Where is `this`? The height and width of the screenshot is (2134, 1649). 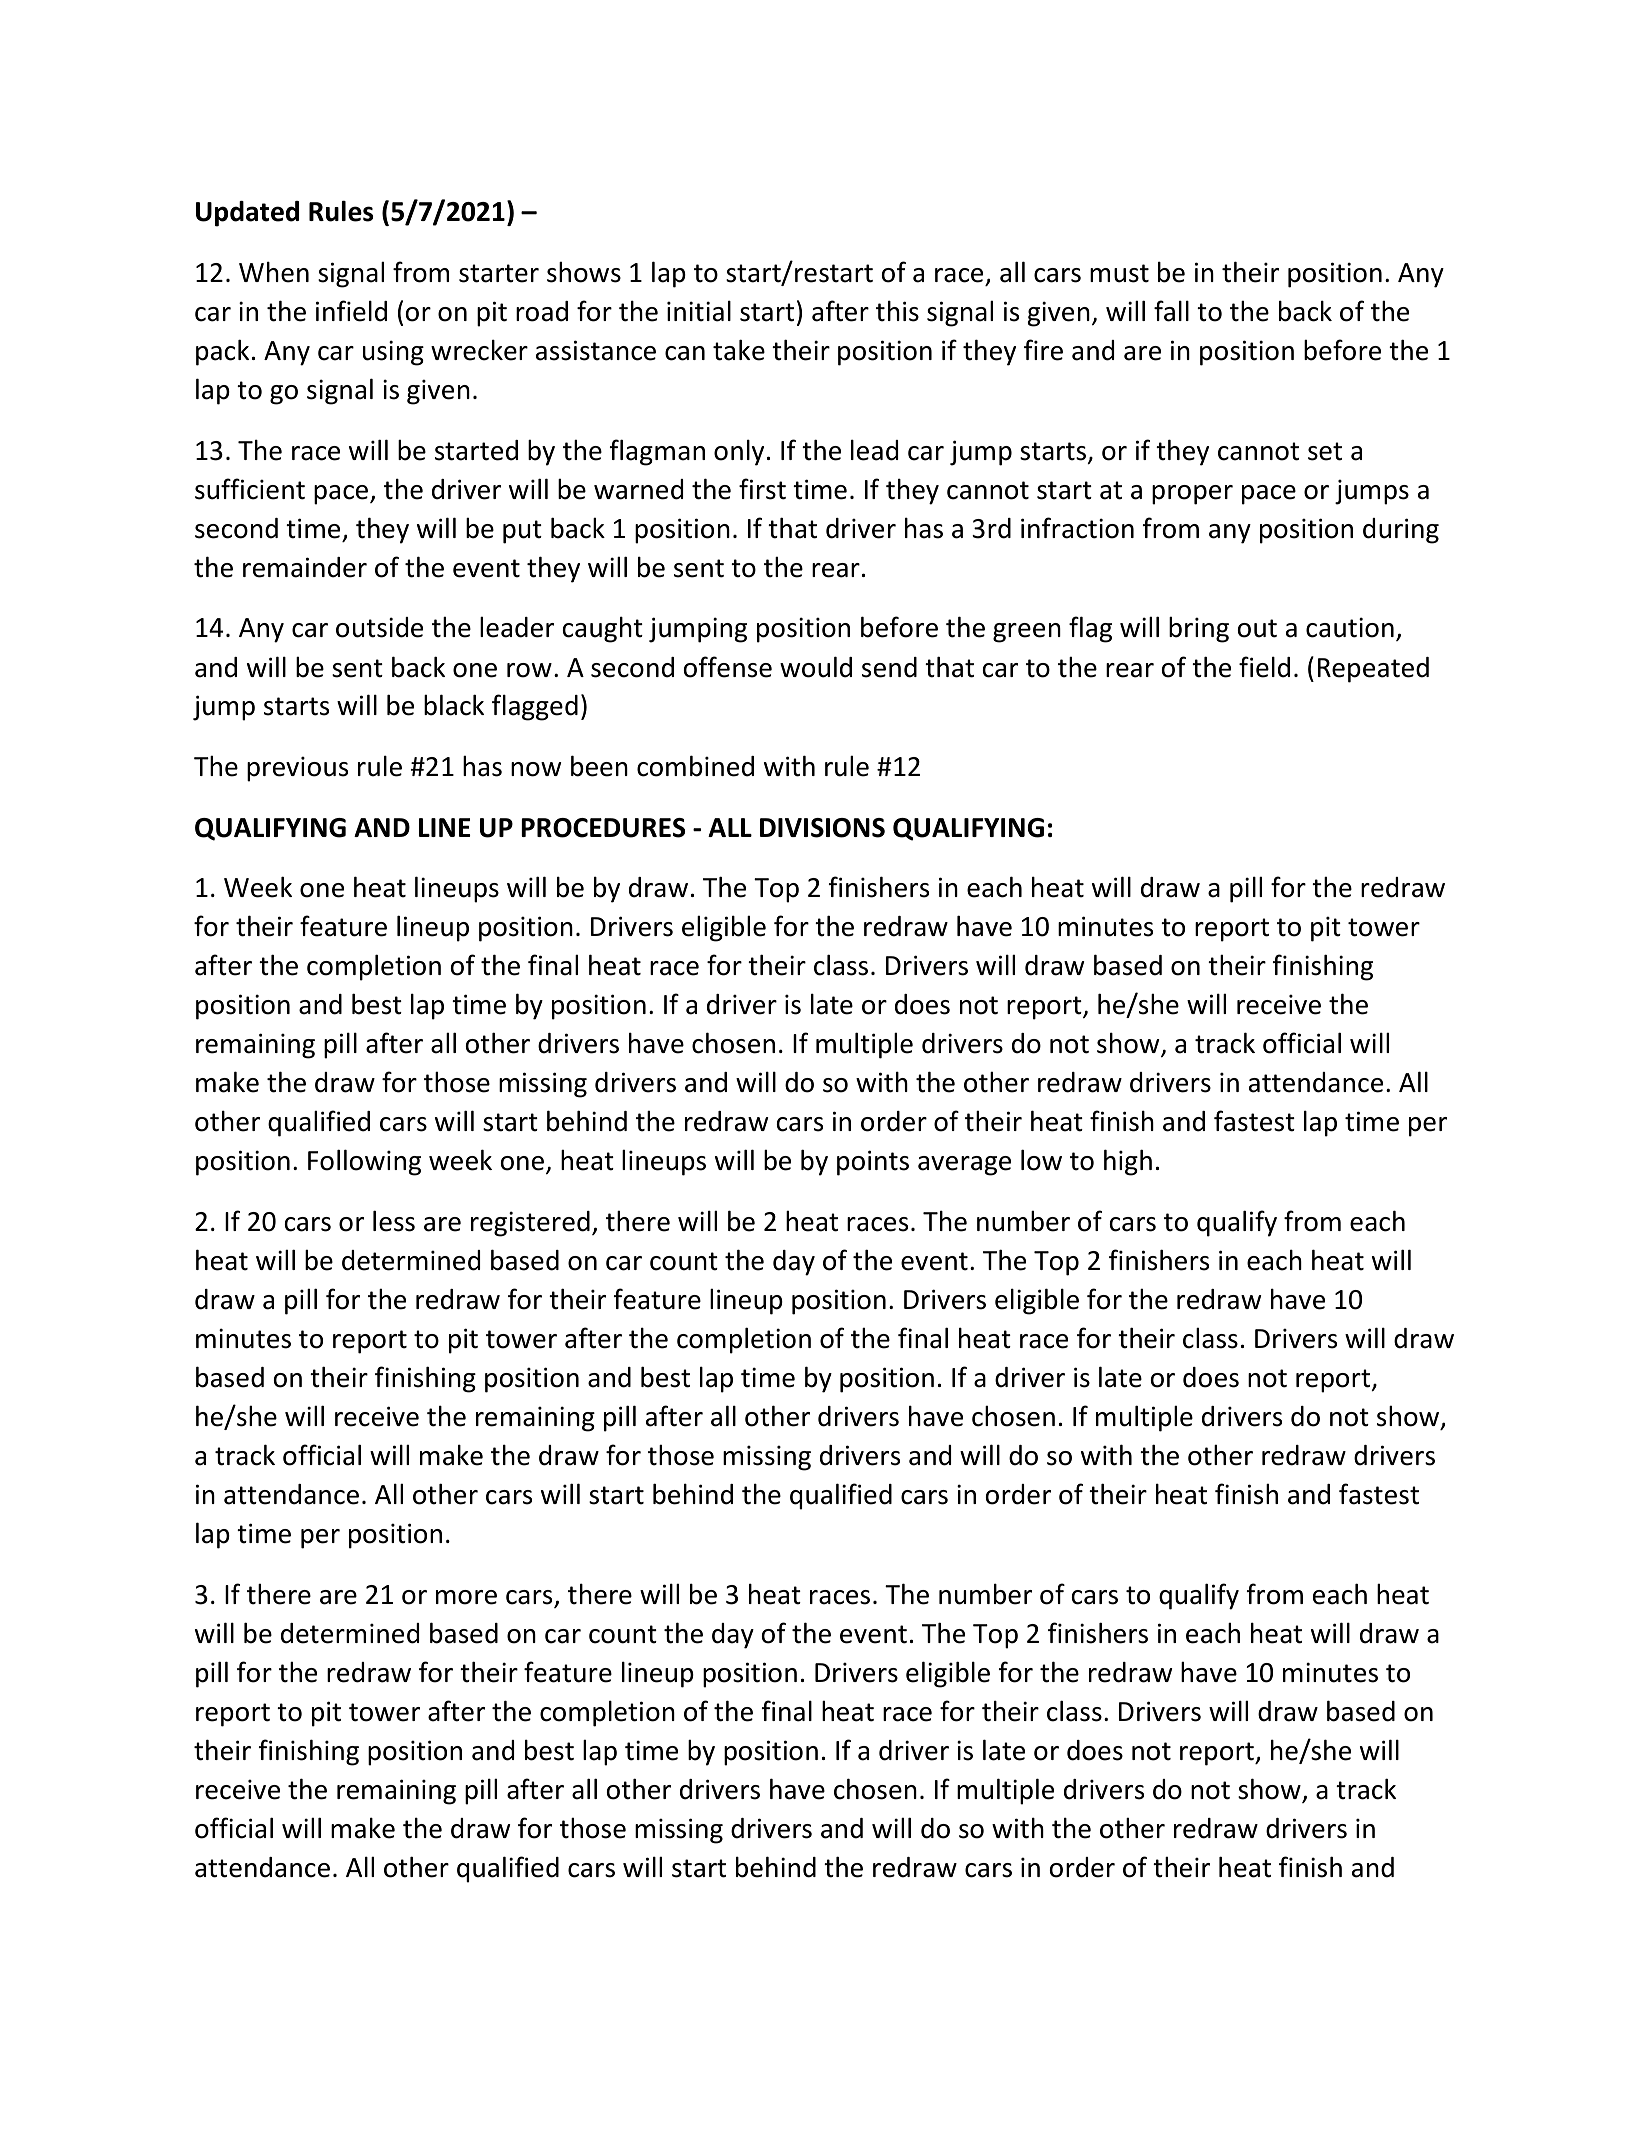 this is located at coordinates (897, 311).
